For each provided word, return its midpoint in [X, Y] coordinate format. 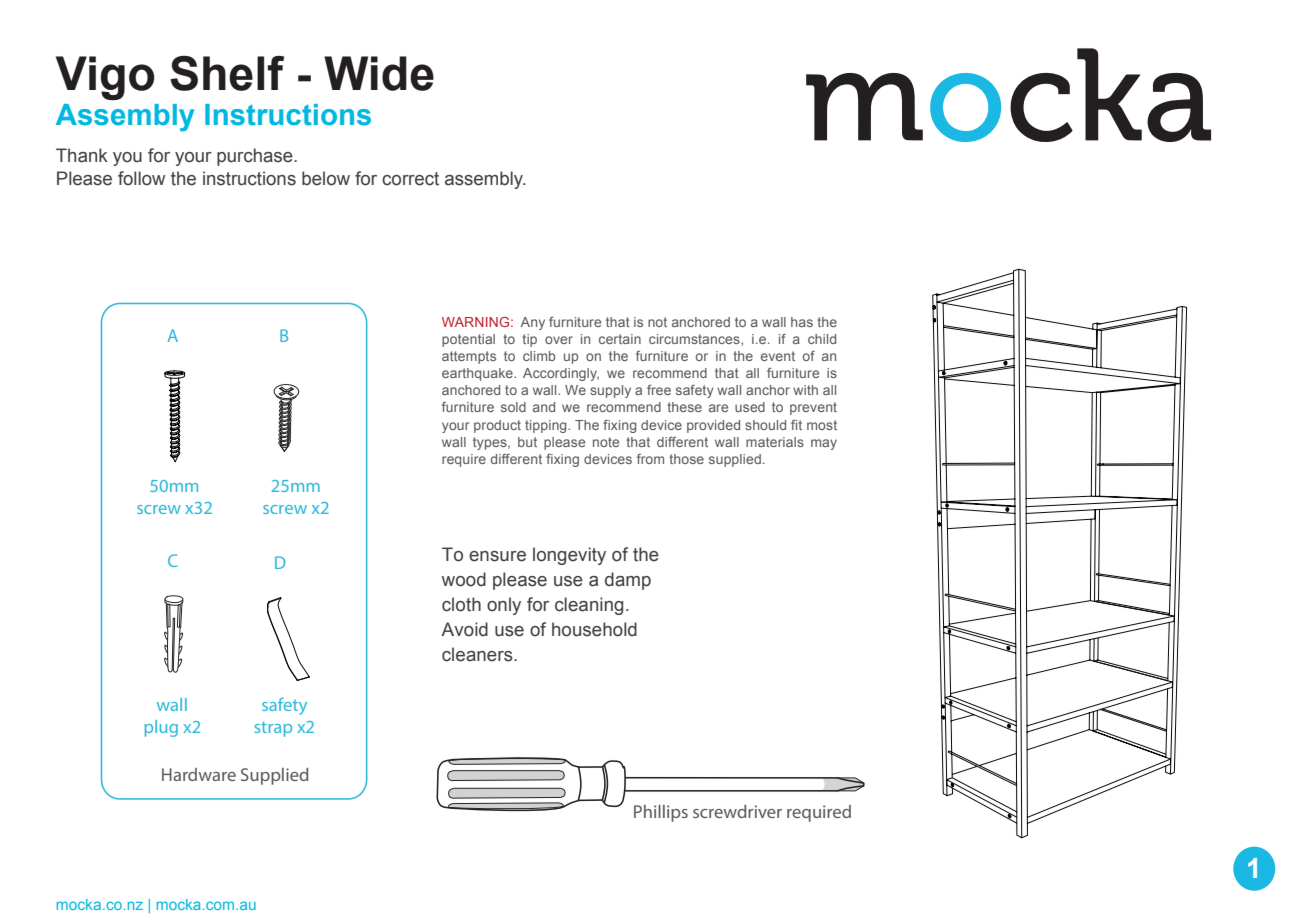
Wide [379, 73]
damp [628, 581]
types [491, 443]
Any [533, 323]
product [497, 426]
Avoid [464, 629]
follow [141, 178]
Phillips [661, 813]
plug [161, 728]
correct [410, 179]
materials [775, 442]
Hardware [199, 774]
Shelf [227, 73]
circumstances [695, 340]
